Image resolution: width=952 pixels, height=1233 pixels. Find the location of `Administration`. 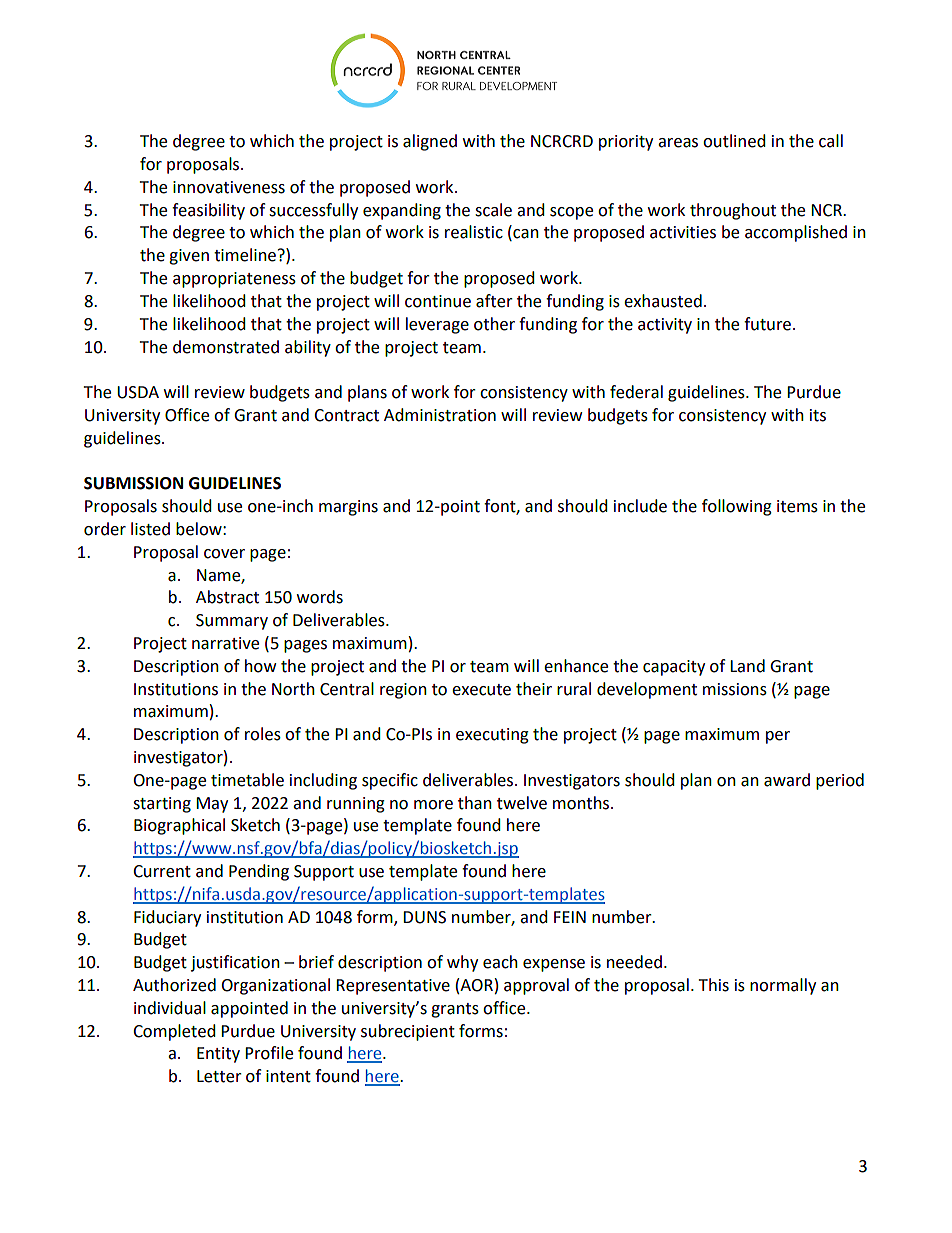

Administration is located at coordinates (440, 415).
